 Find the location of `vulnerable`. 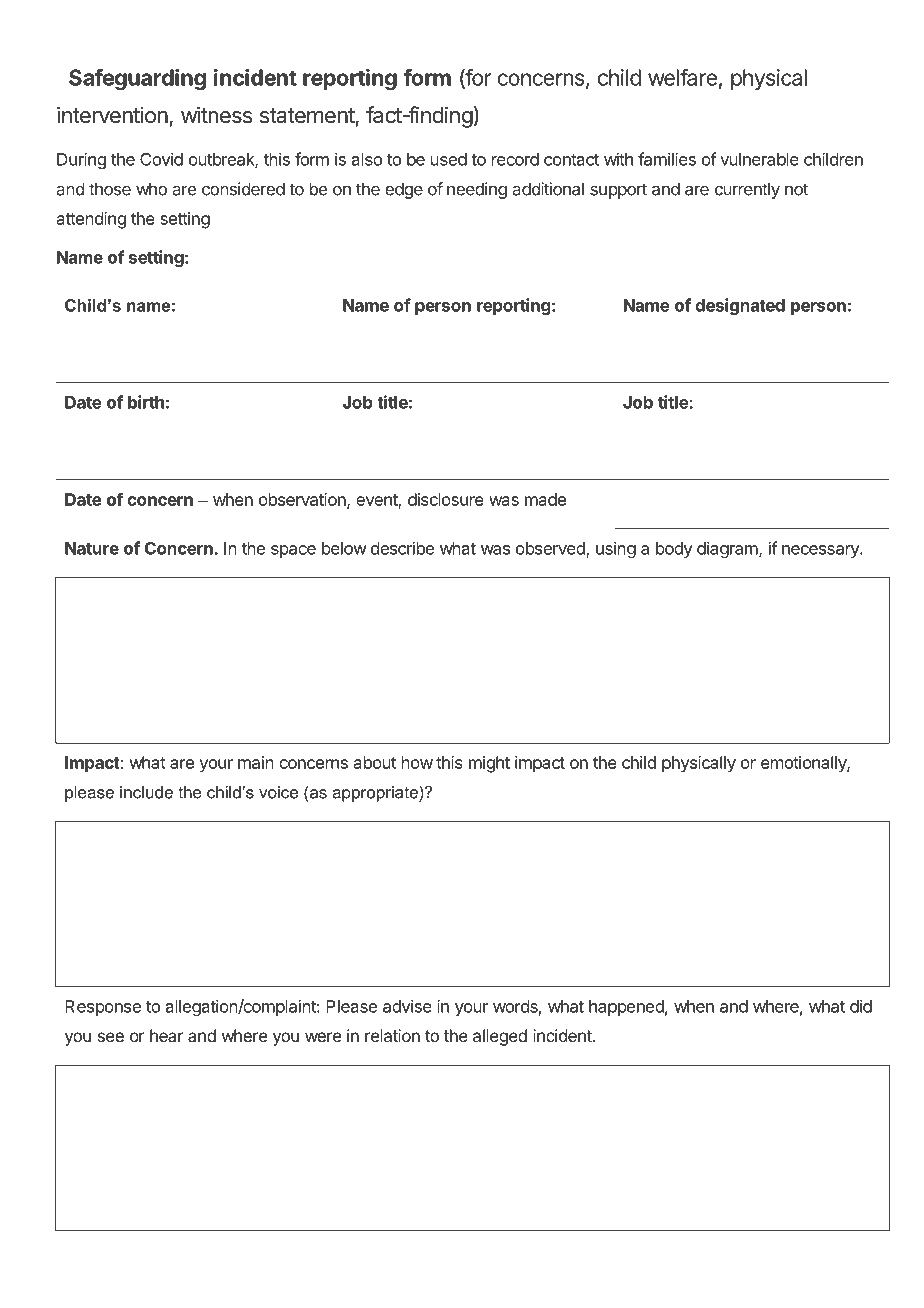

vulnerable is located at coordinates (759, 159).
